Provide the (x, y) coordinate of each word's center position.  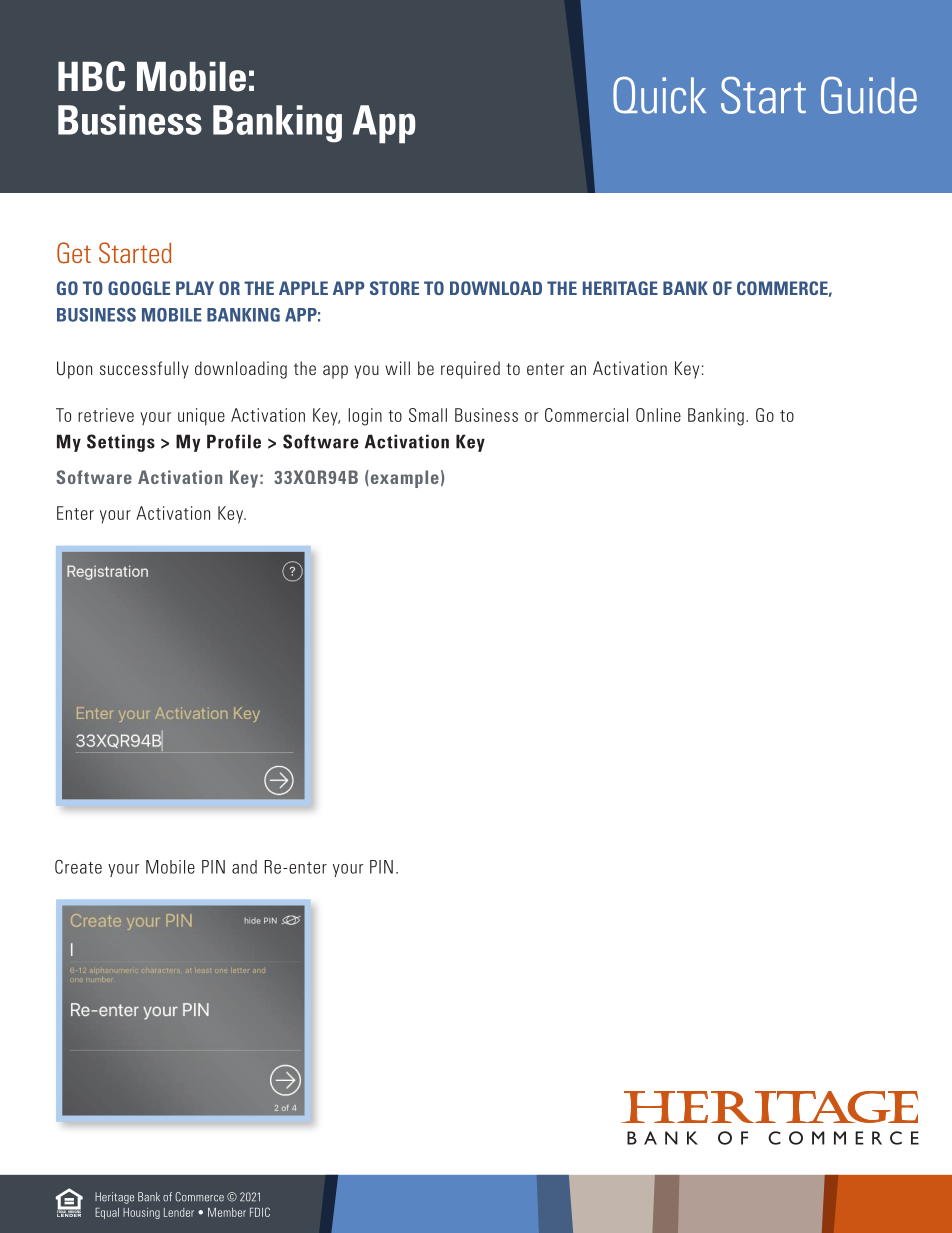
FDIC (260, 1212)
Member (227, 1212)
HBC (91, 76)
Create (78, 867)
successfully (144, 370)
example (403, 479)
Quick (659, 95)
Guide (869, 95)
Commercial (586, 415)
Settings (121, 443)
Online (658, 415)
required (470, 370)
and (244, 867)
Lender (179, 1212)
